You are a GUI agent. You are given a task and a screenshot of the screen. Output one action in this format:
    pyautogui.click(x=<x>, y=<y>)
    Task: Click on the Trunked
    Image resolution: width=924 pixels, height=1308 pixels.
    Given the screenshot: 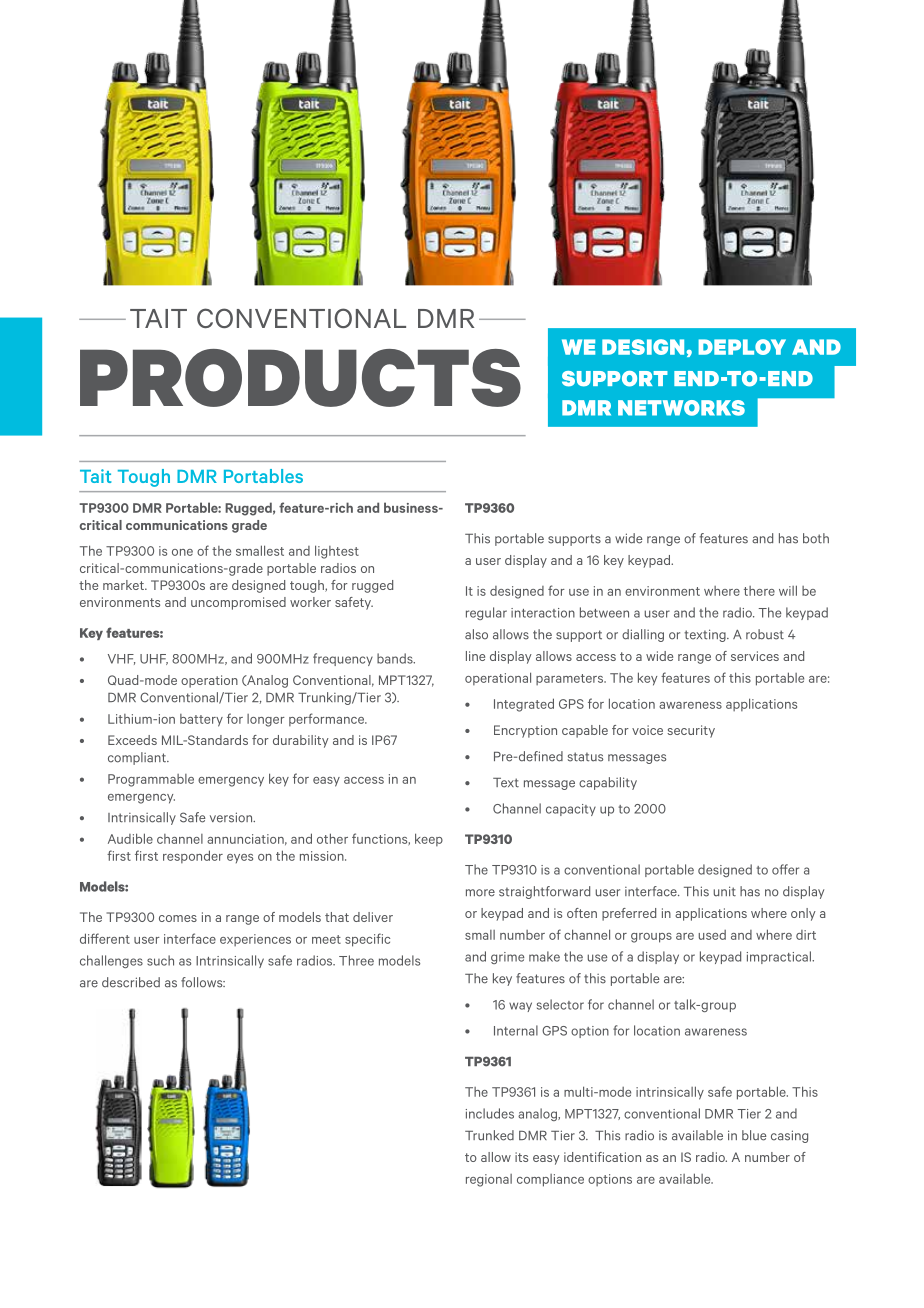 What is the action you would take?
    pyautogui.click(x=489, y=1135)
